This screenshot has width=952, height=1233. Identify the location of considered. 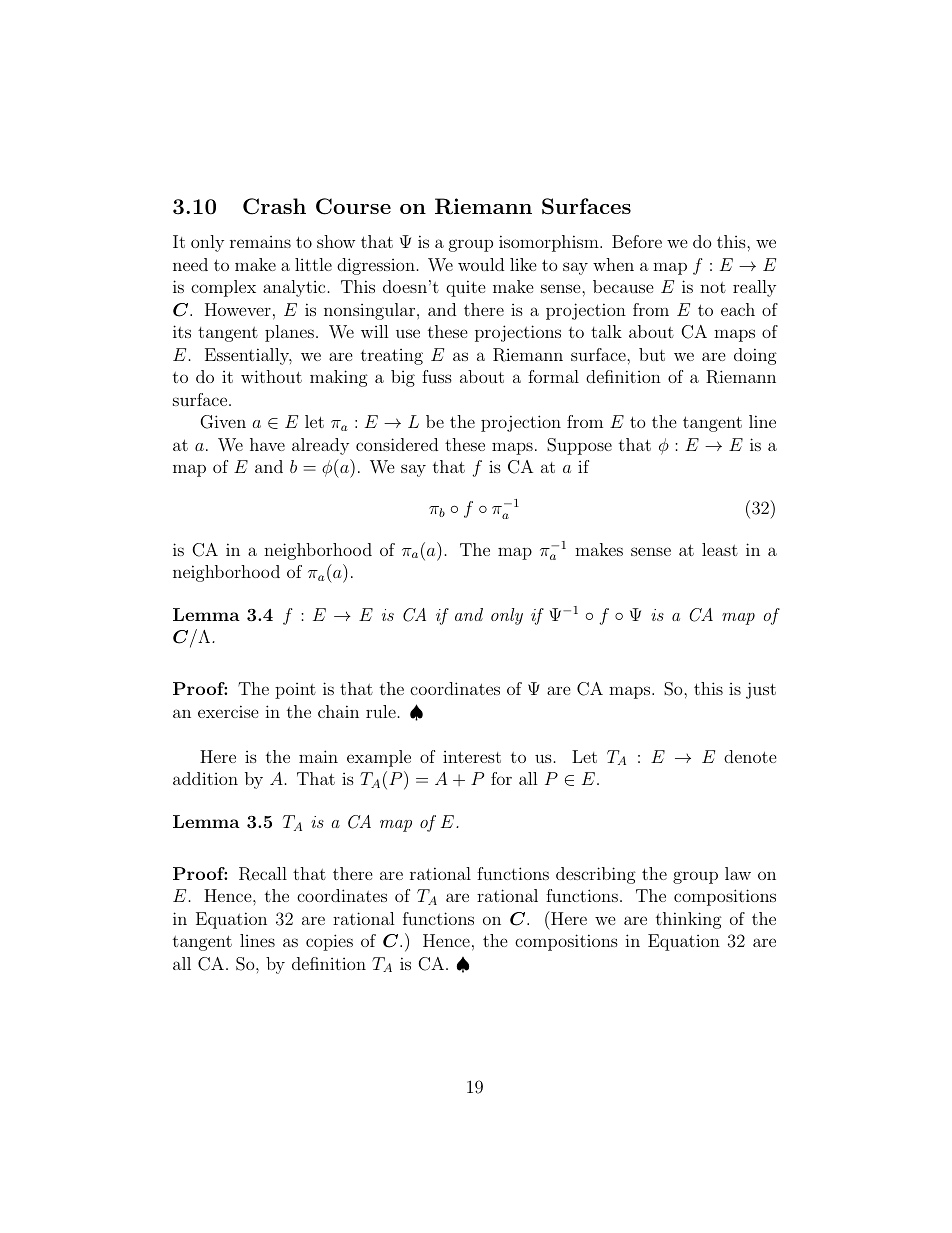
(397, 444).
